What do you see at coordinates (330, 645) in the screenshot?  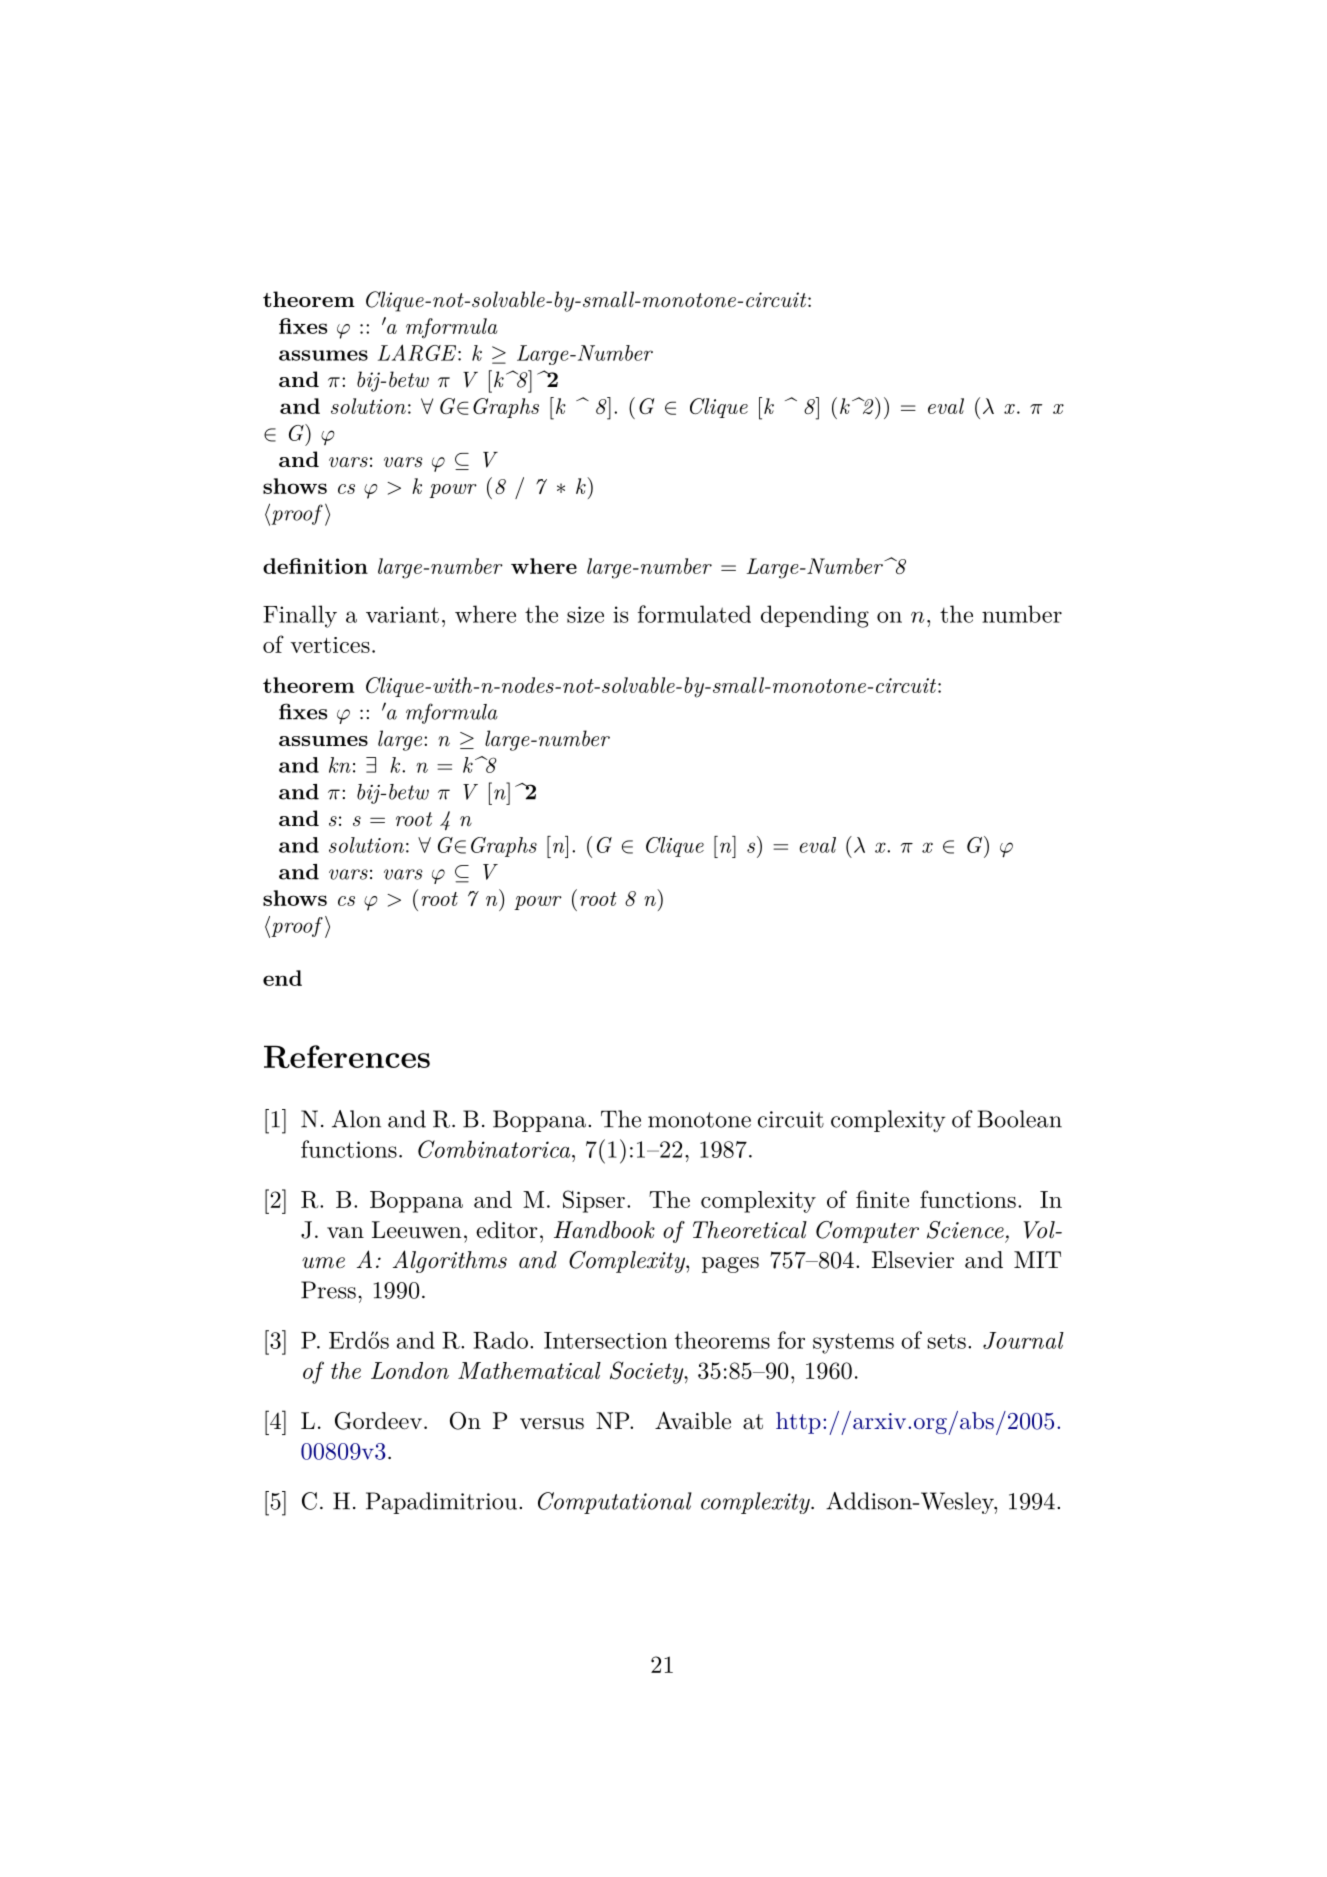 I see `vertices` at bounding box center [330, 645].
